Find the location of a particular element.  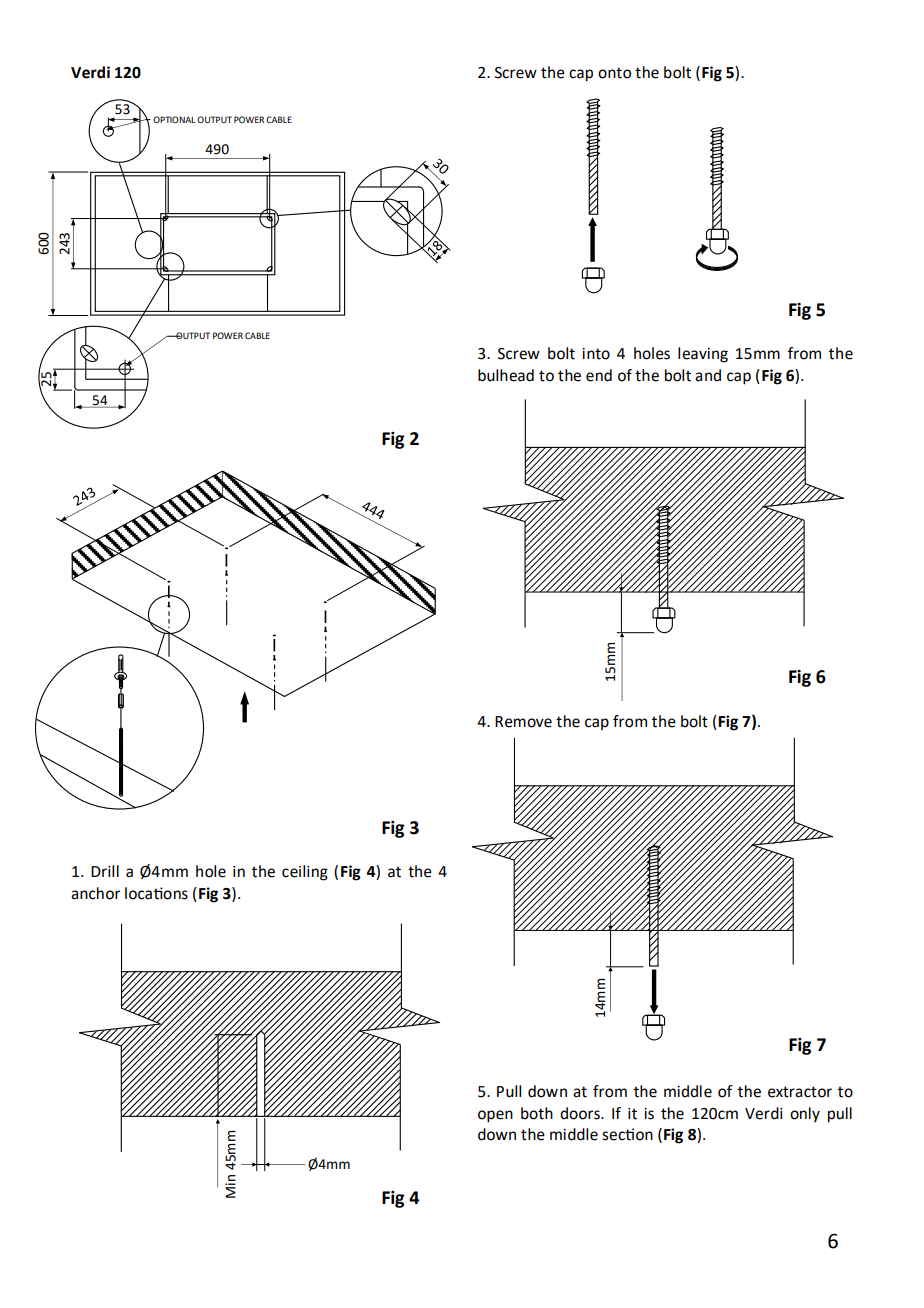

open is located at coordinates (495, 1116).
